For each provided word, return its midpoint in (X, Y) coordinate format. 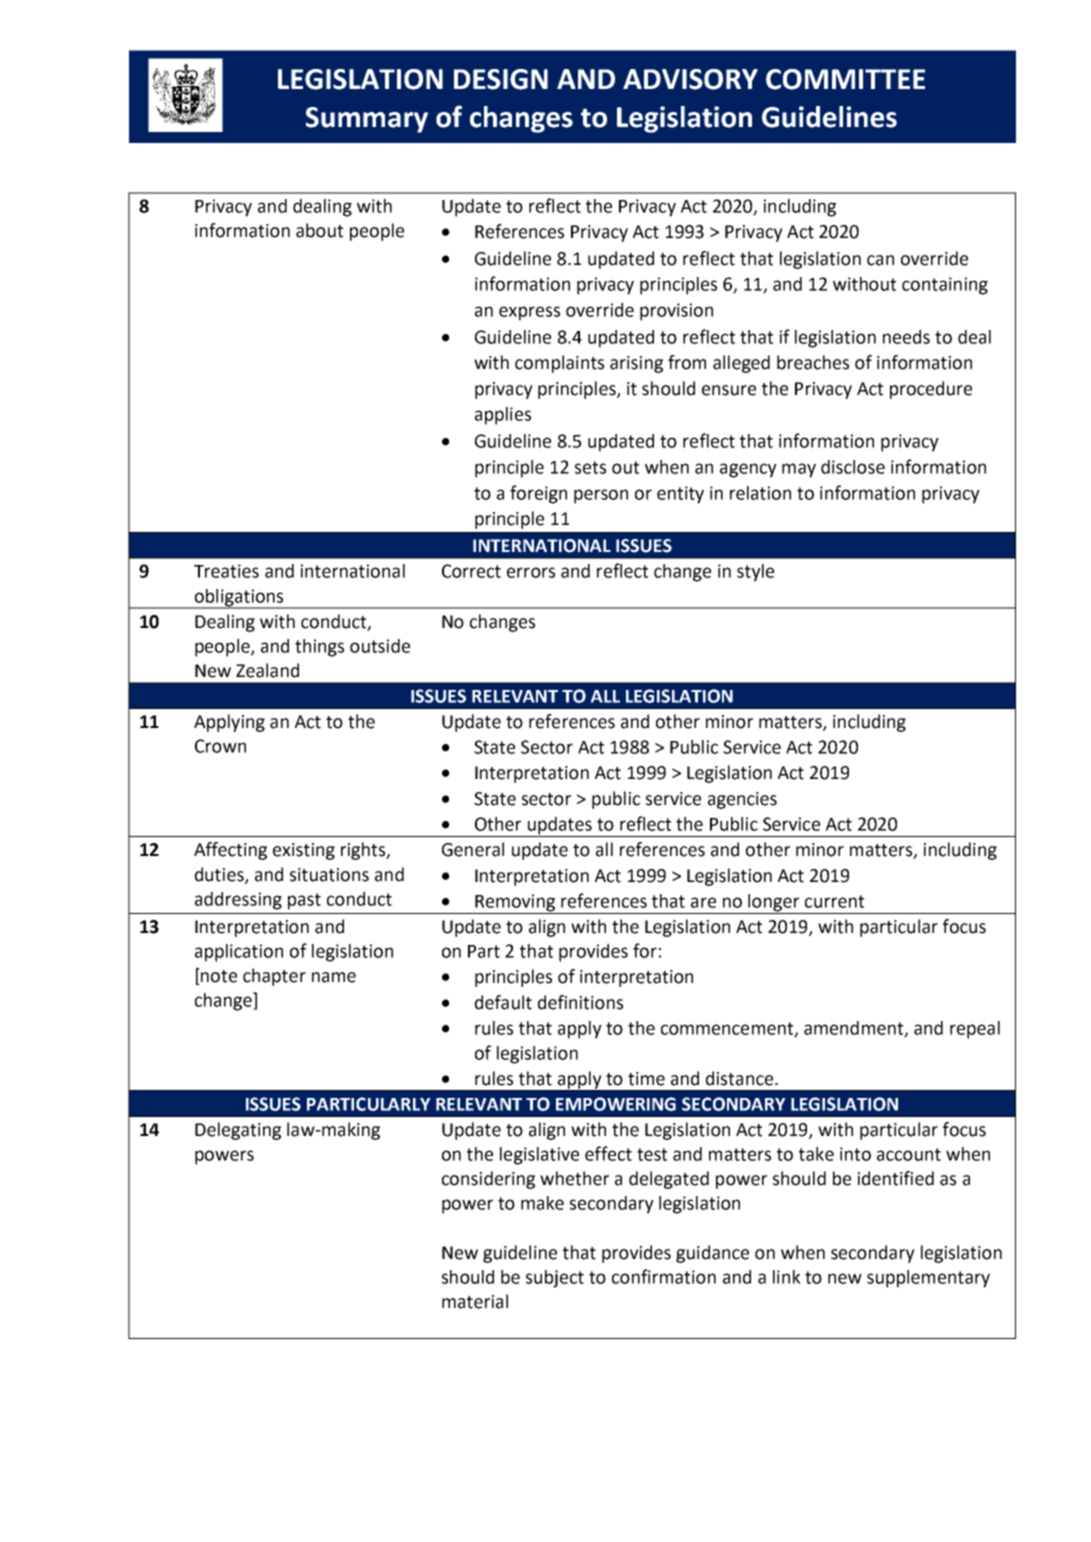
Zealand (267, 670)
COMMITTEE (845, 79)
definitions (580, 1002)
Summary (367, 120)
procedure (931, 390)
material (475, 1301)
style (755, 573)
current (834, 901)
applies (503, 416)
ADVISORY (690, 79)
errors (531, 572)
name (334, 977)
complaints (559, 364)
